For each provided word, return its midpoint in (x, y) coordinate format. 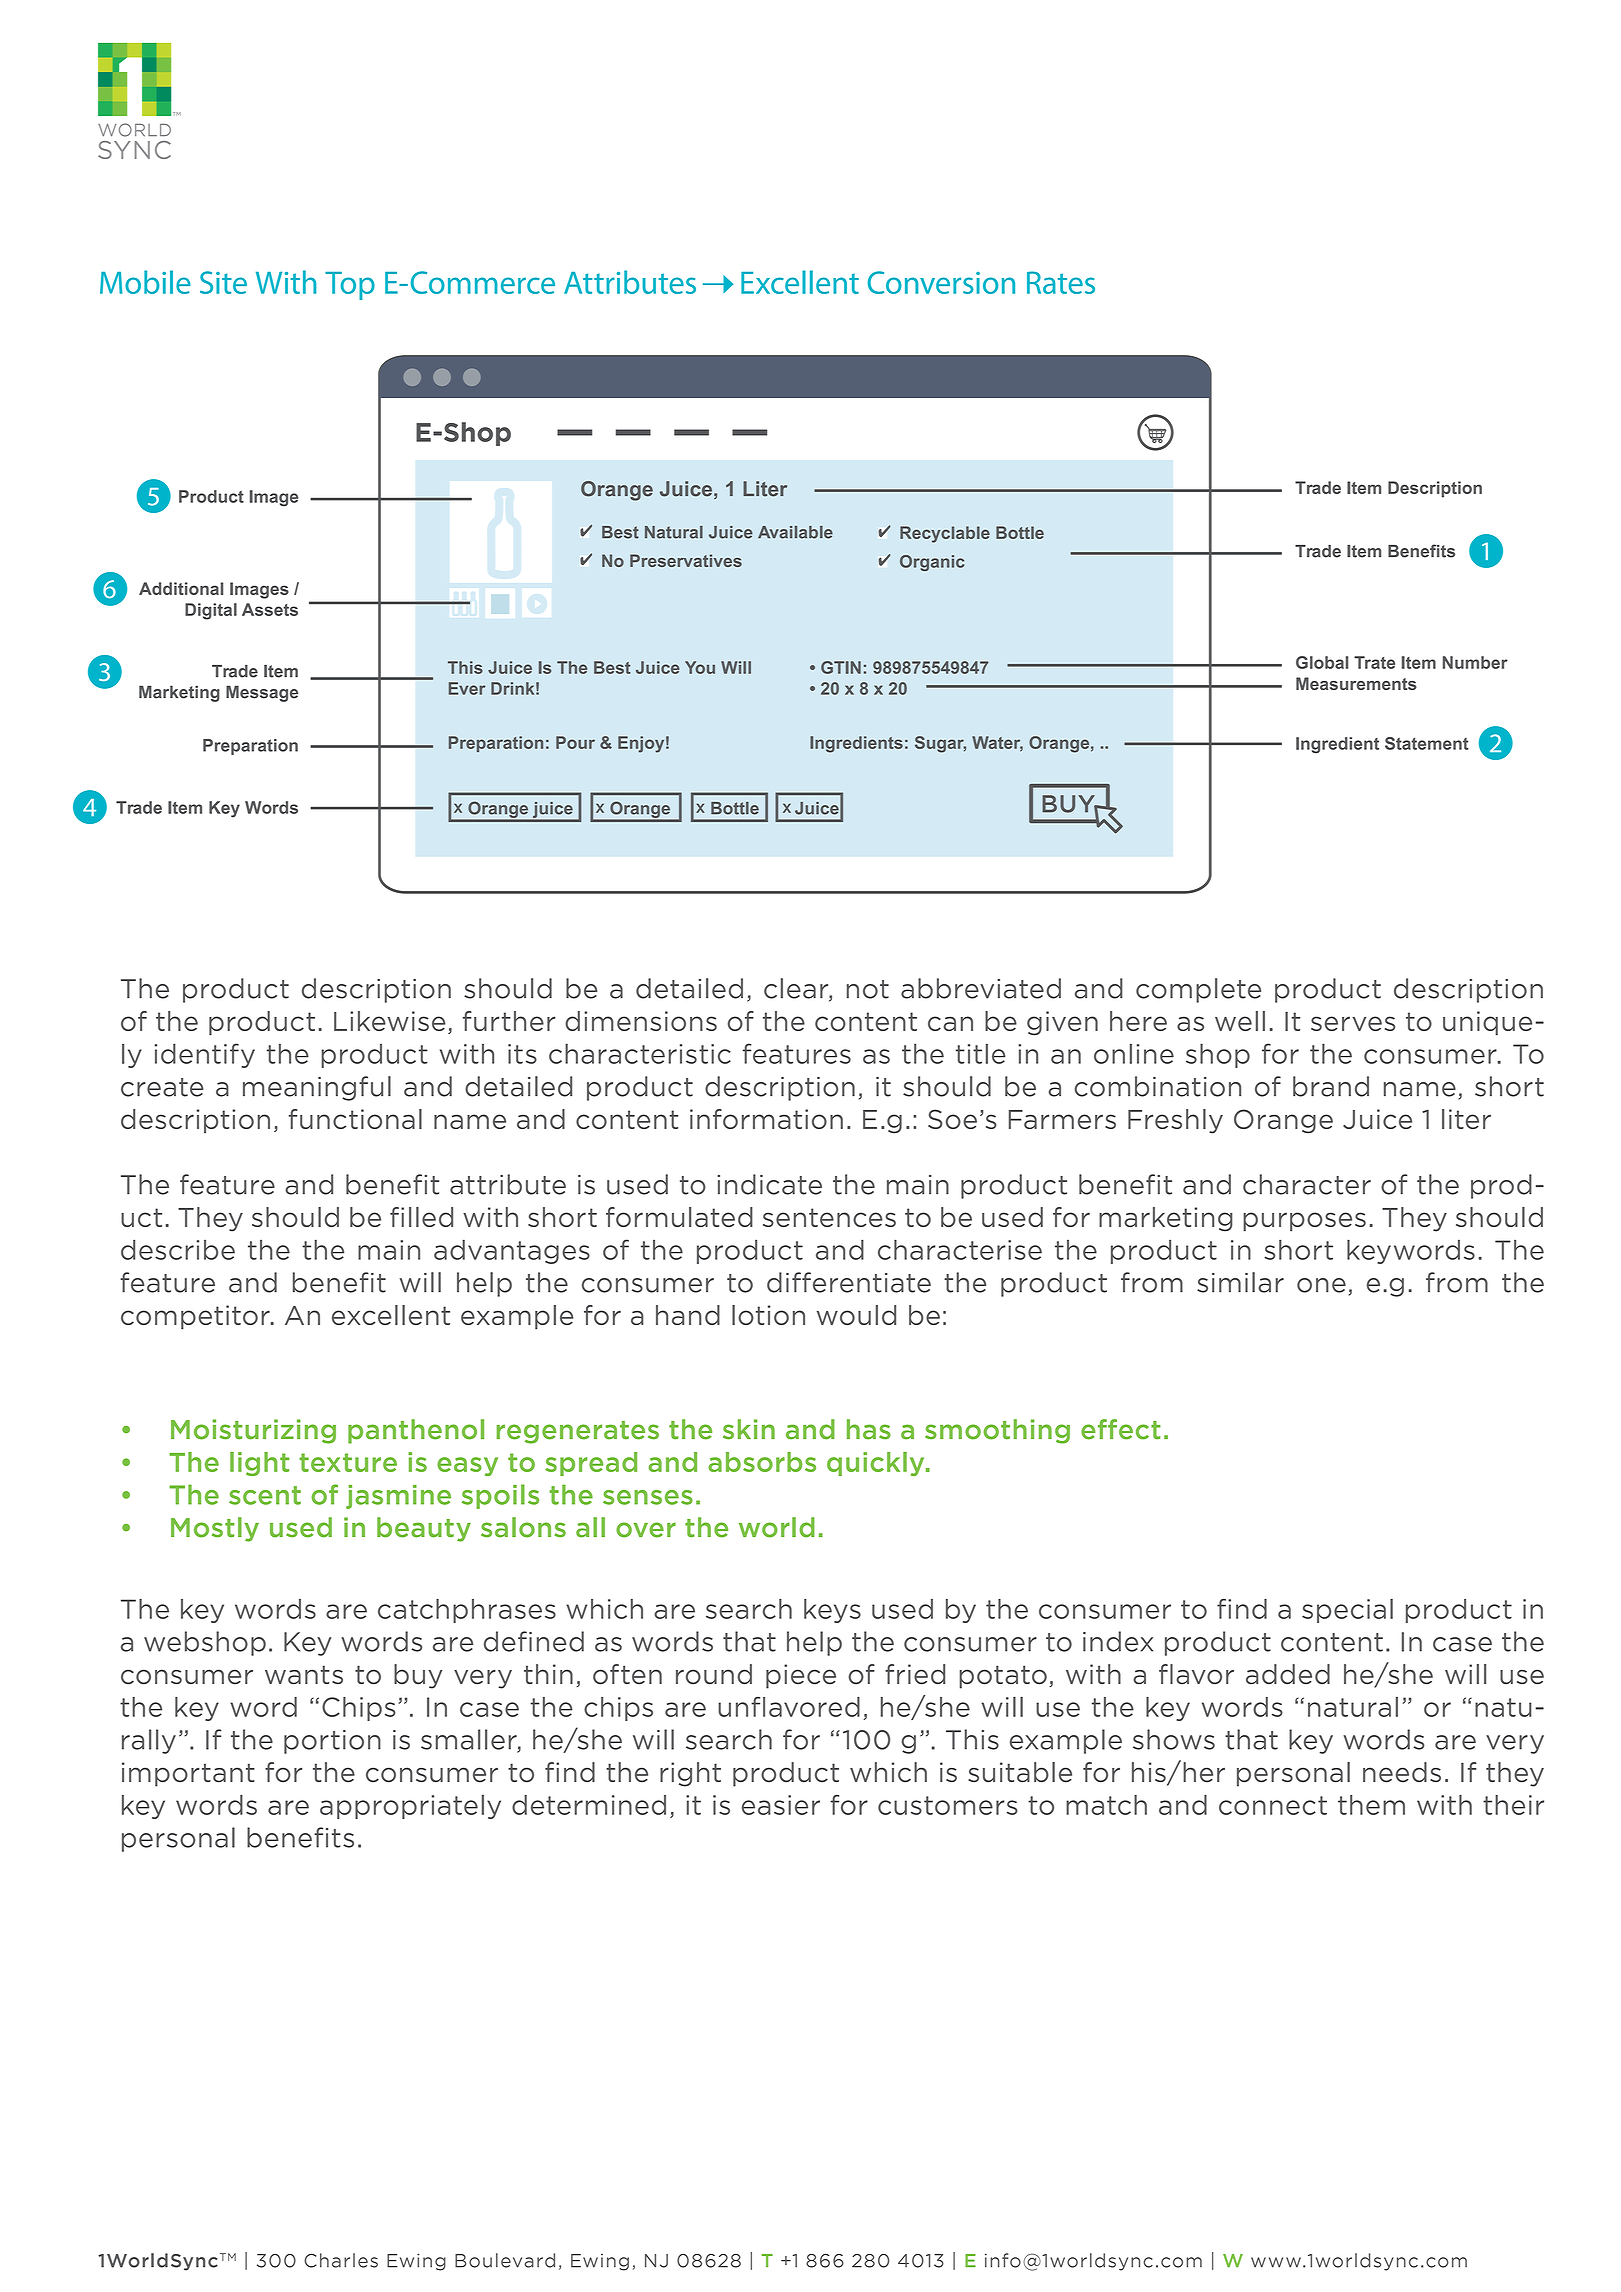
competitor (196, 1317)
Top (350, 286)
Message (262, 693)
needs (1402, 1772)
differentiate (849, 1282)
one (1321, 1285)
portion (332, 1742)
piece (801, 1676)
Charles (341, 2260)
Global (1322, 662)
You (700, 667)
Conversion (941, 282)
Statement (1427, 743)
